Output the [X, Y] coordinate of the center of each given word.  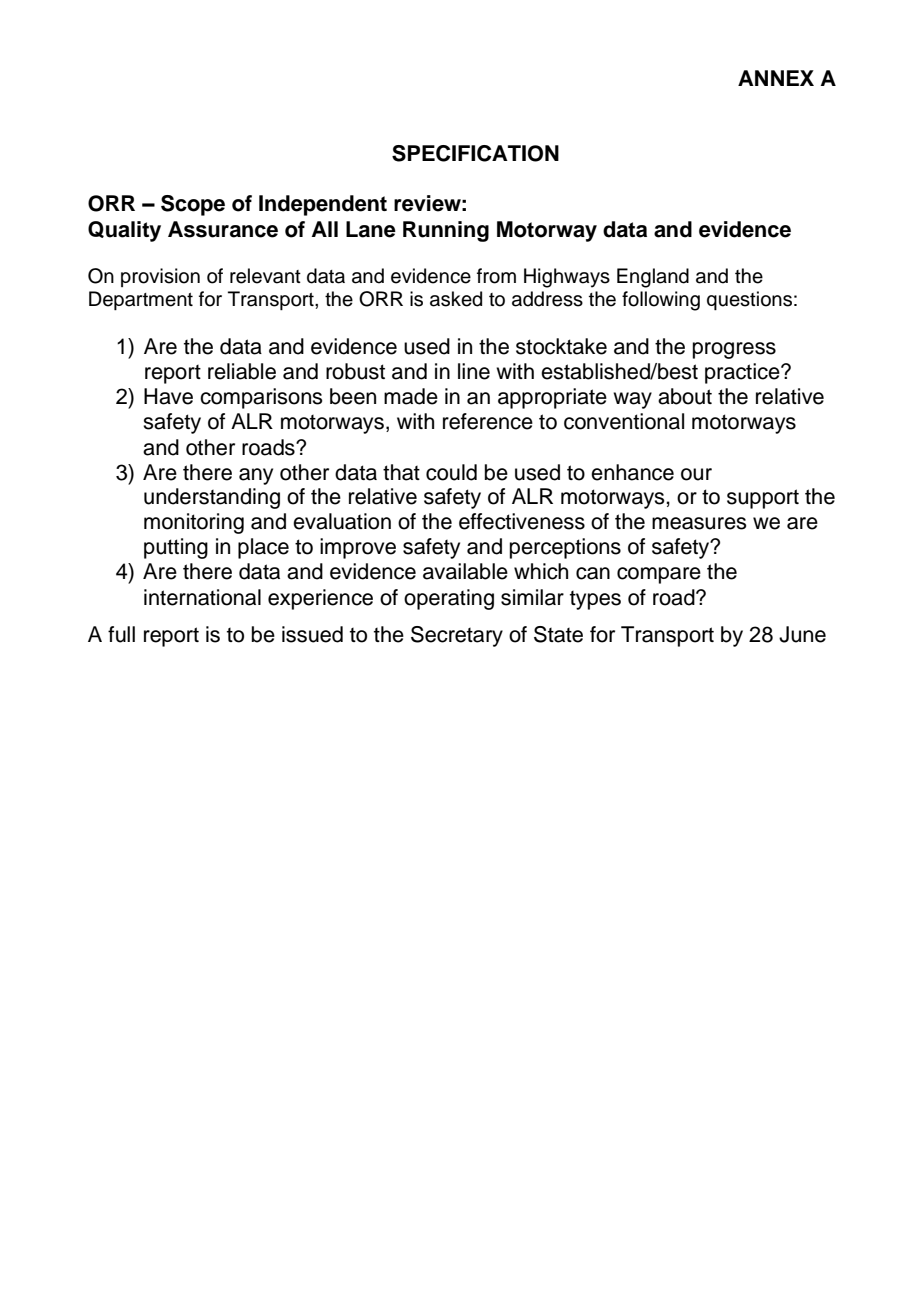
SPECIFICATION [475, 153]
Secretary [457, 636]
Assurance [223, 229]
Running [446, 231]
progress [734, 350]
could [451, 472]
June [802, 634]
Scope [193, 205]
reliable [242, 371]
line [474, 371]
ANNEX [776, 78]
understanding [212, 498]
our [696, 474]
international [202, 597]
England [653, 278]
